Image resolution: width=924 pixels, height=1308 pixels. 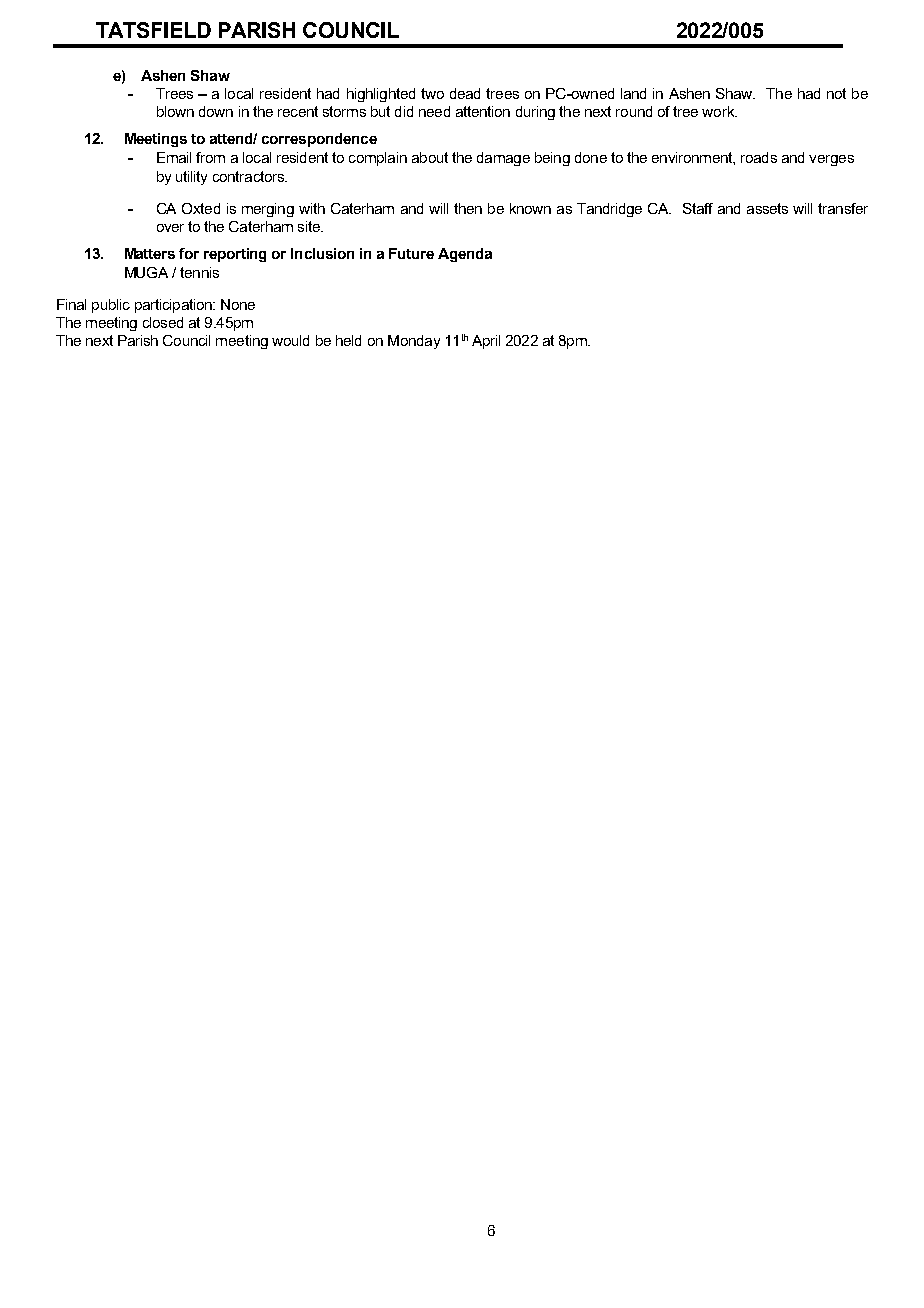 I want to click on Email, so click(x=174, y=157).
